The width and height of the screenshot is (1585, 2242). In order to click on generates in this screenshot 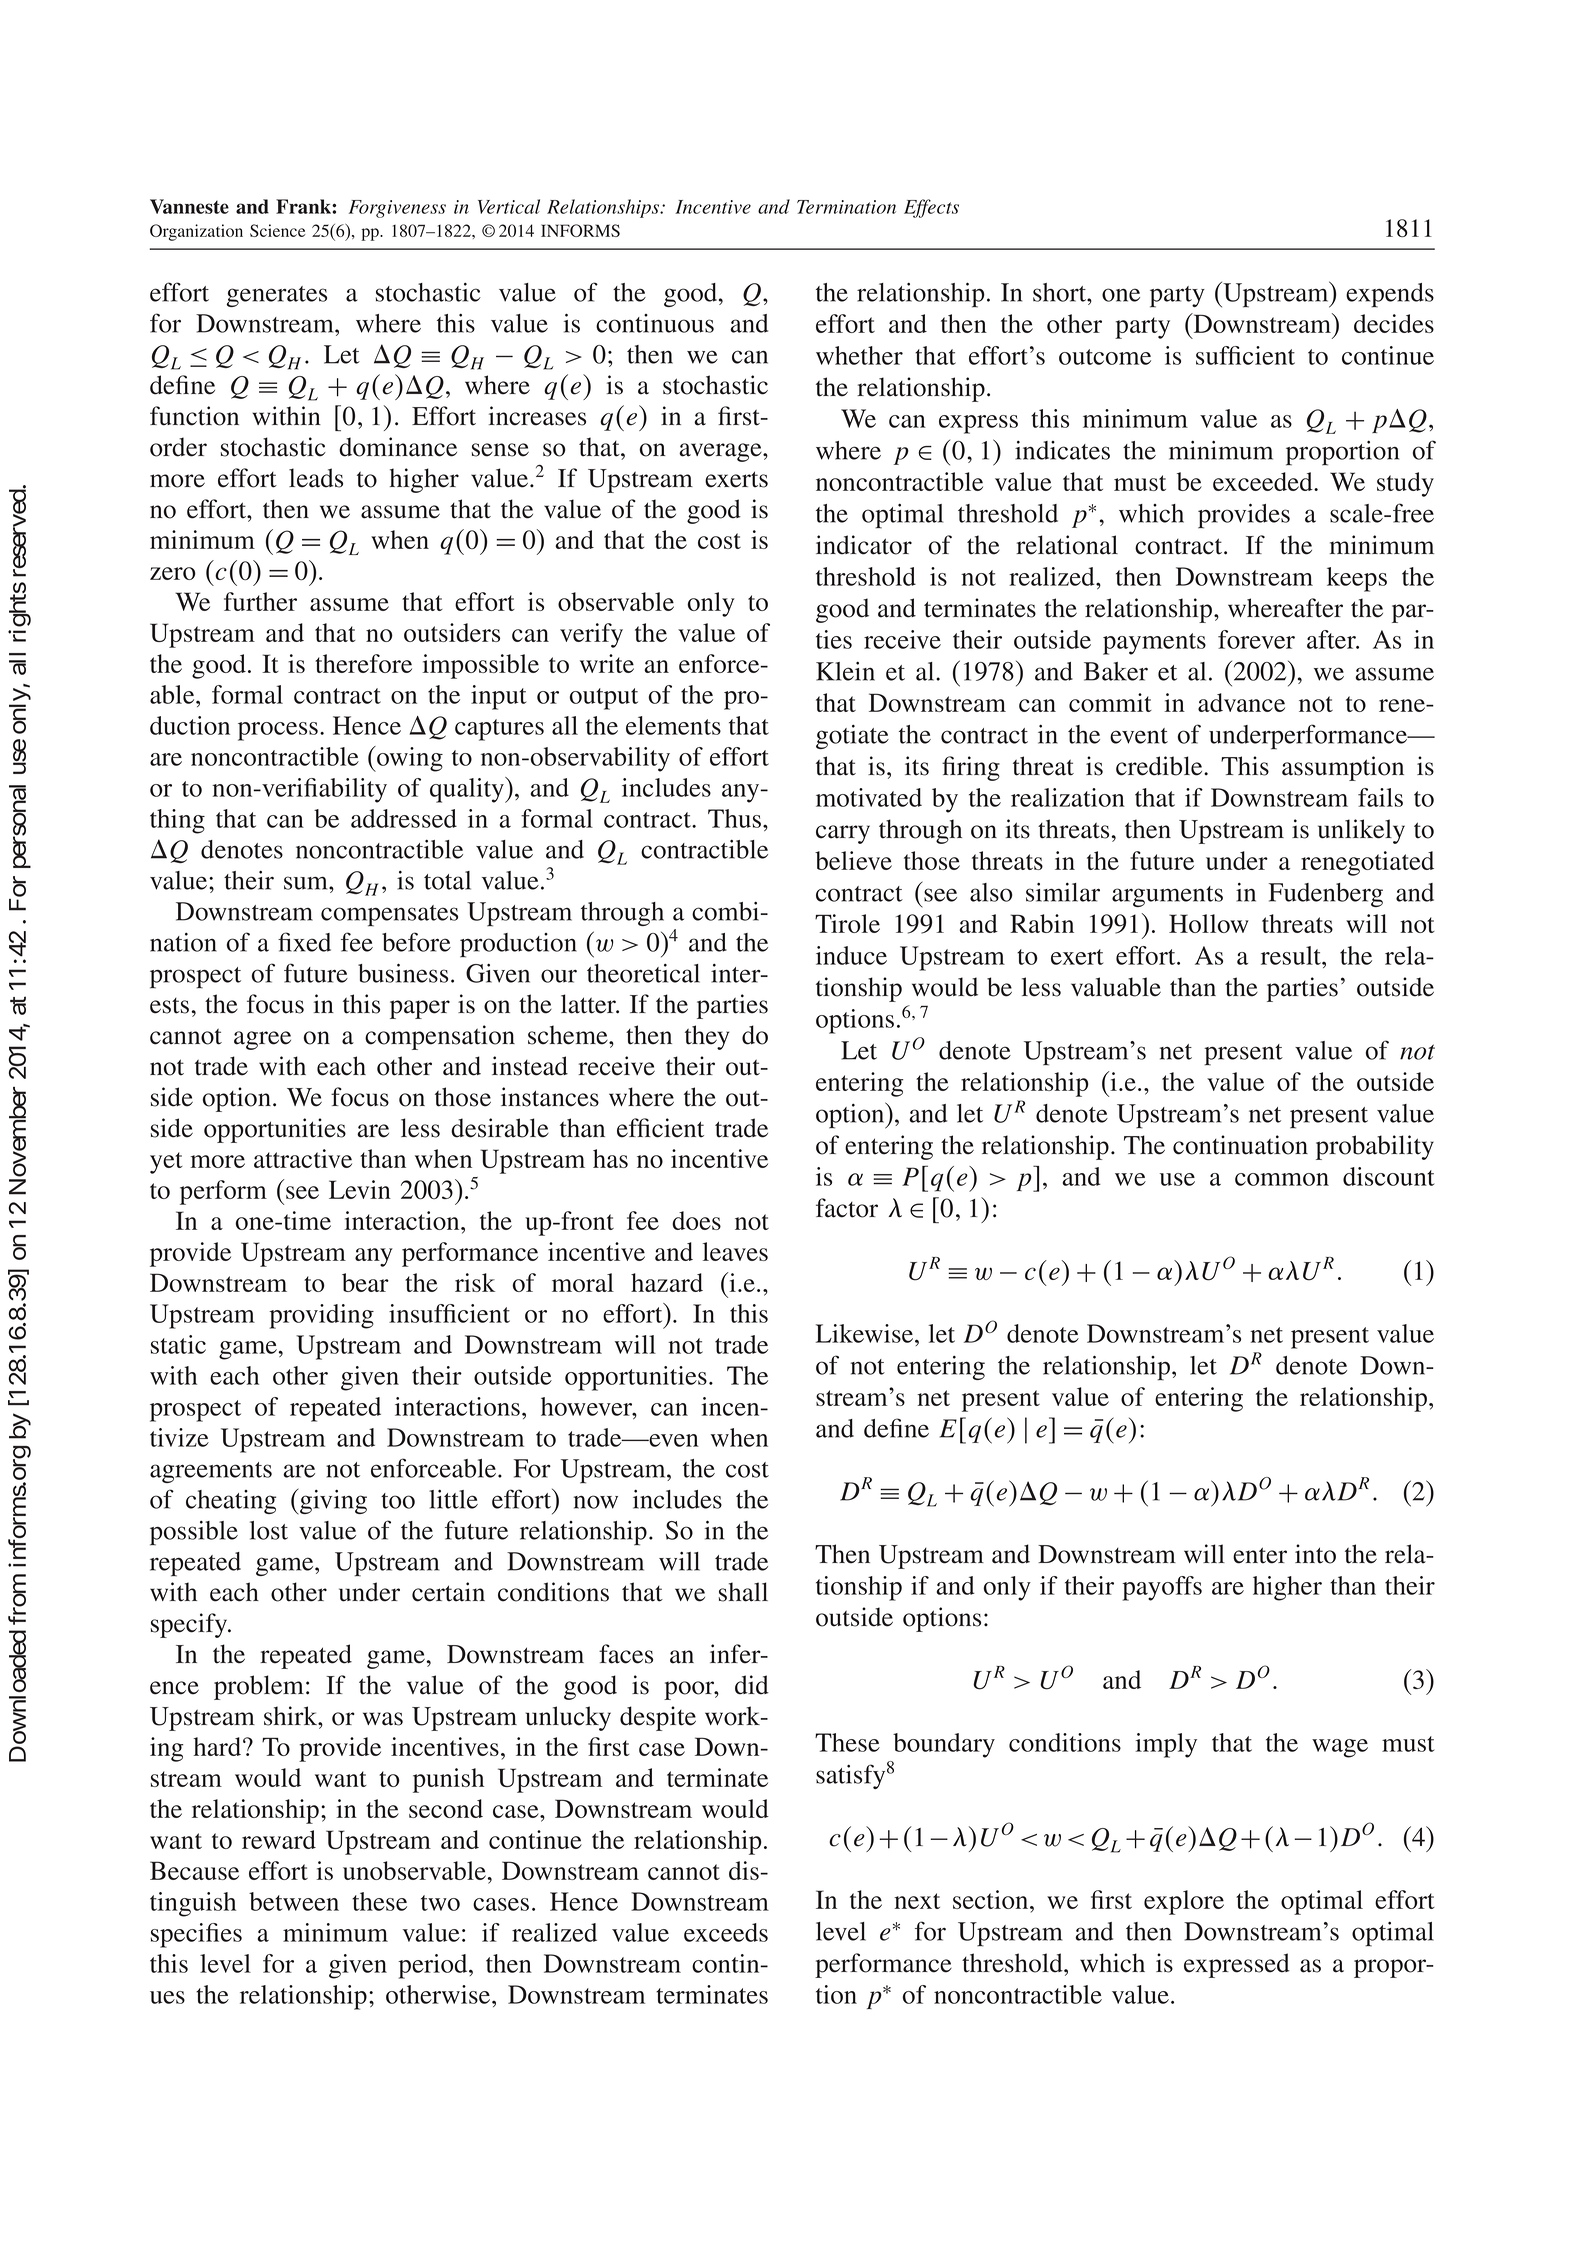, I will do `click(276, 296)`.
